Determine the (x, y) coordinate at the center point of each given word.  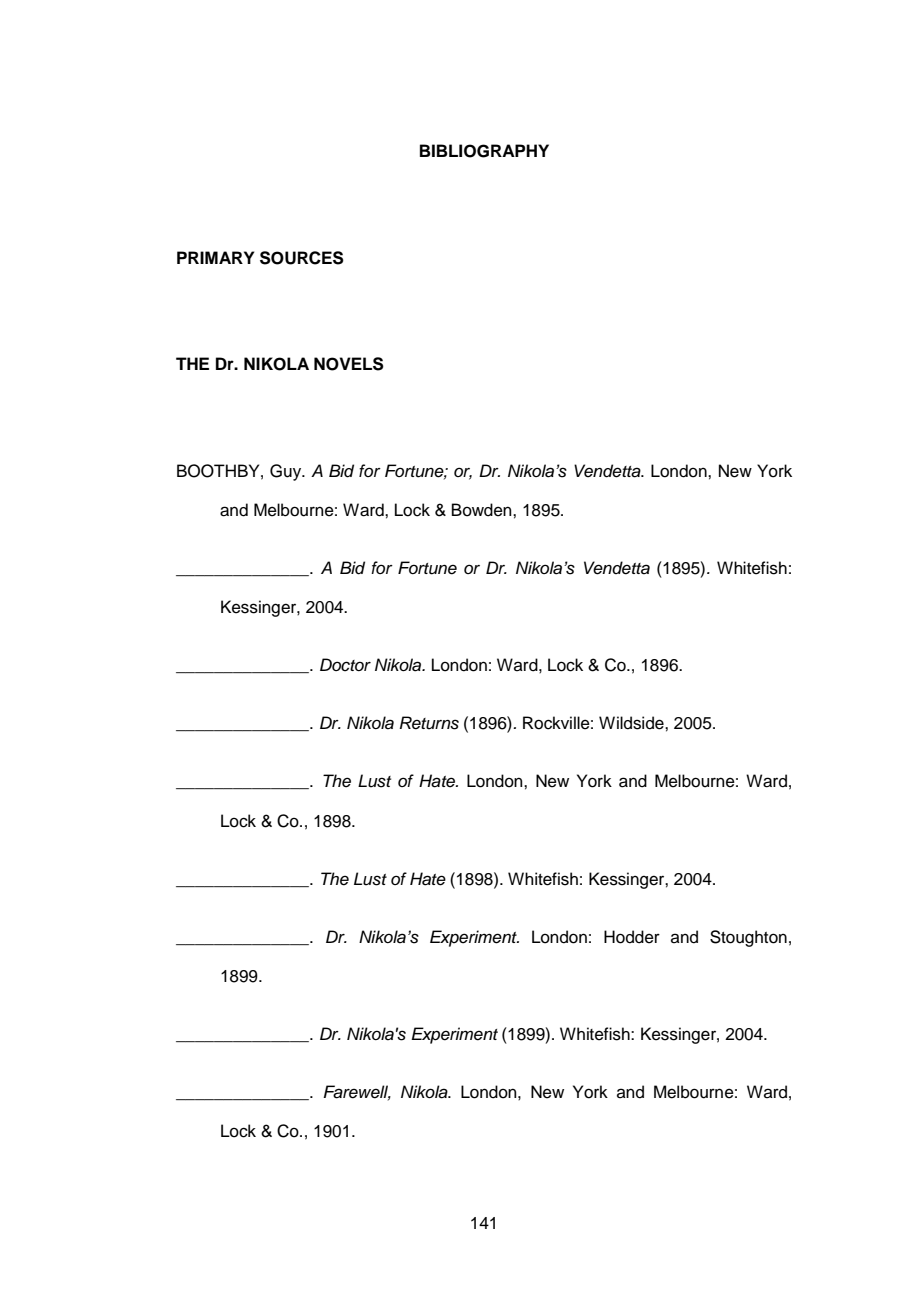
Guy (287, 472)
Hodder (632, 937)
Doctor (345, 665)
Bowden (483, 510)
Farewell (357, 1092)
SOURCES (302, 258)
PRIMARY (215, 257)
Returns (429, 723)
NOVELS (349, 364)
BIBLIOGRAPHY (484, 151)
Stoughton (748, 938)
